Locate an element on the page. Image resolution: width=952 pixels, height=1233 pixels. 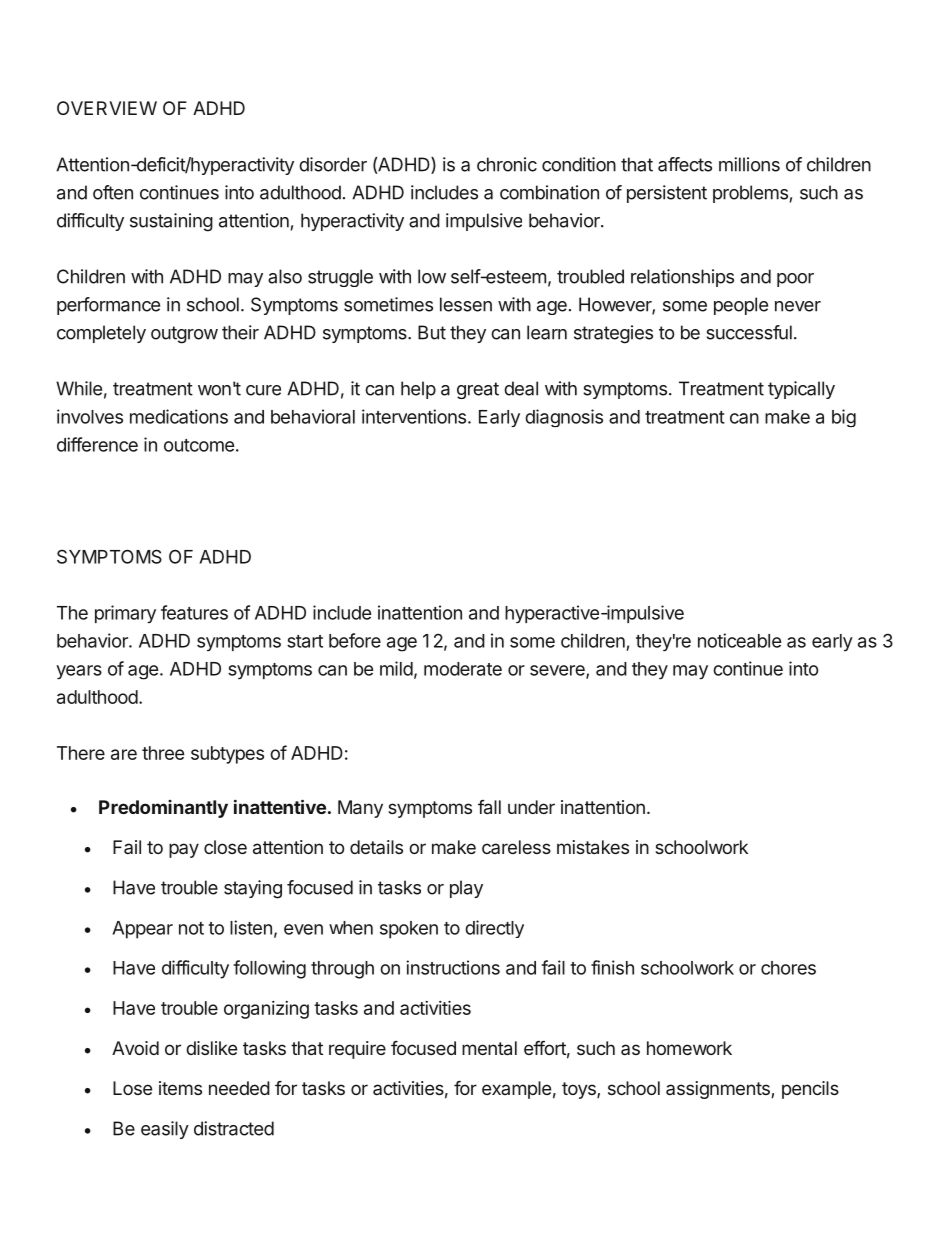
moderate is located at coordinates (463, 669).
